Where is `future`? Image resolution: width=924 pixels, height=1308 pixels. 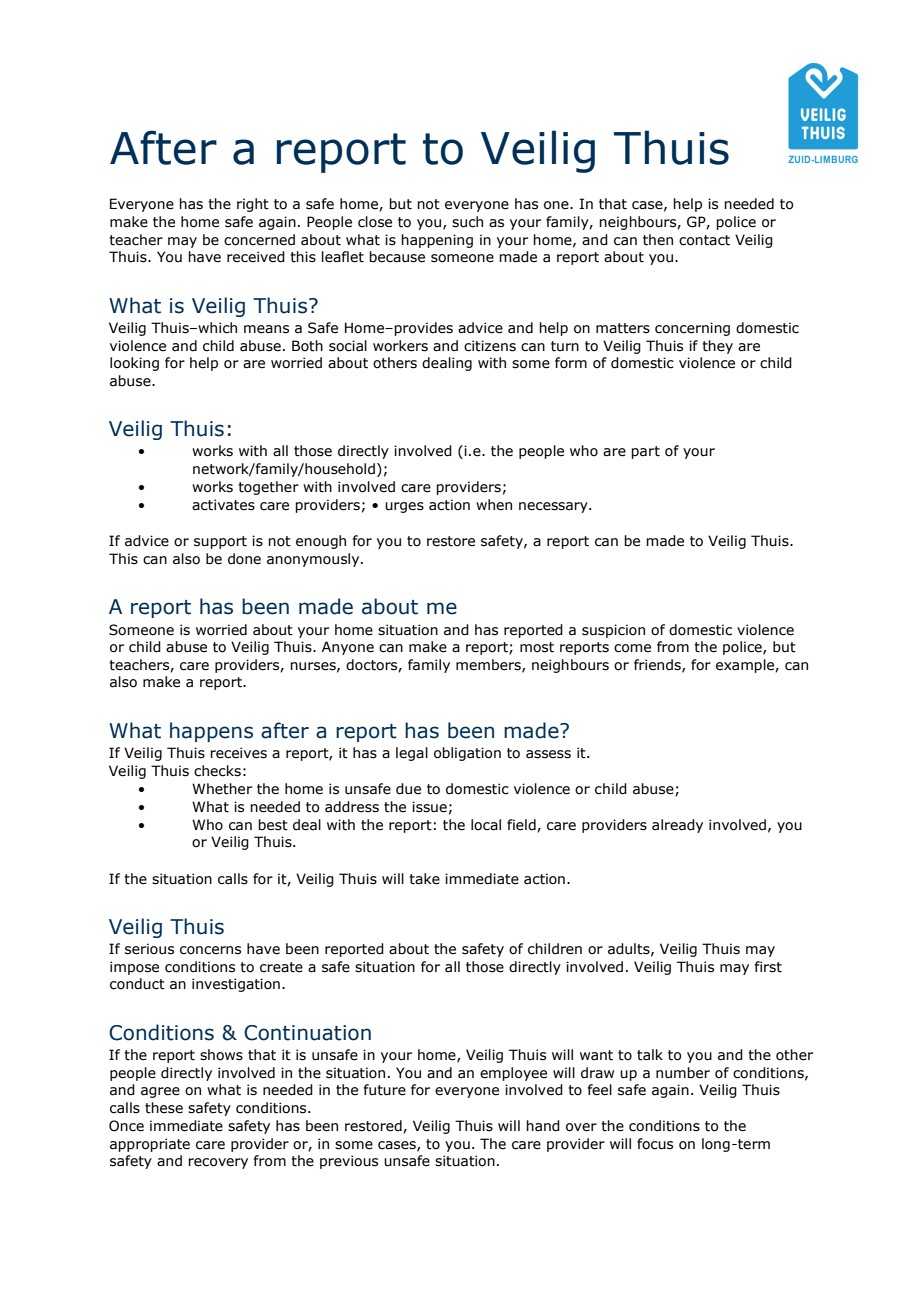 future is located at coordinates (385, 1090).
